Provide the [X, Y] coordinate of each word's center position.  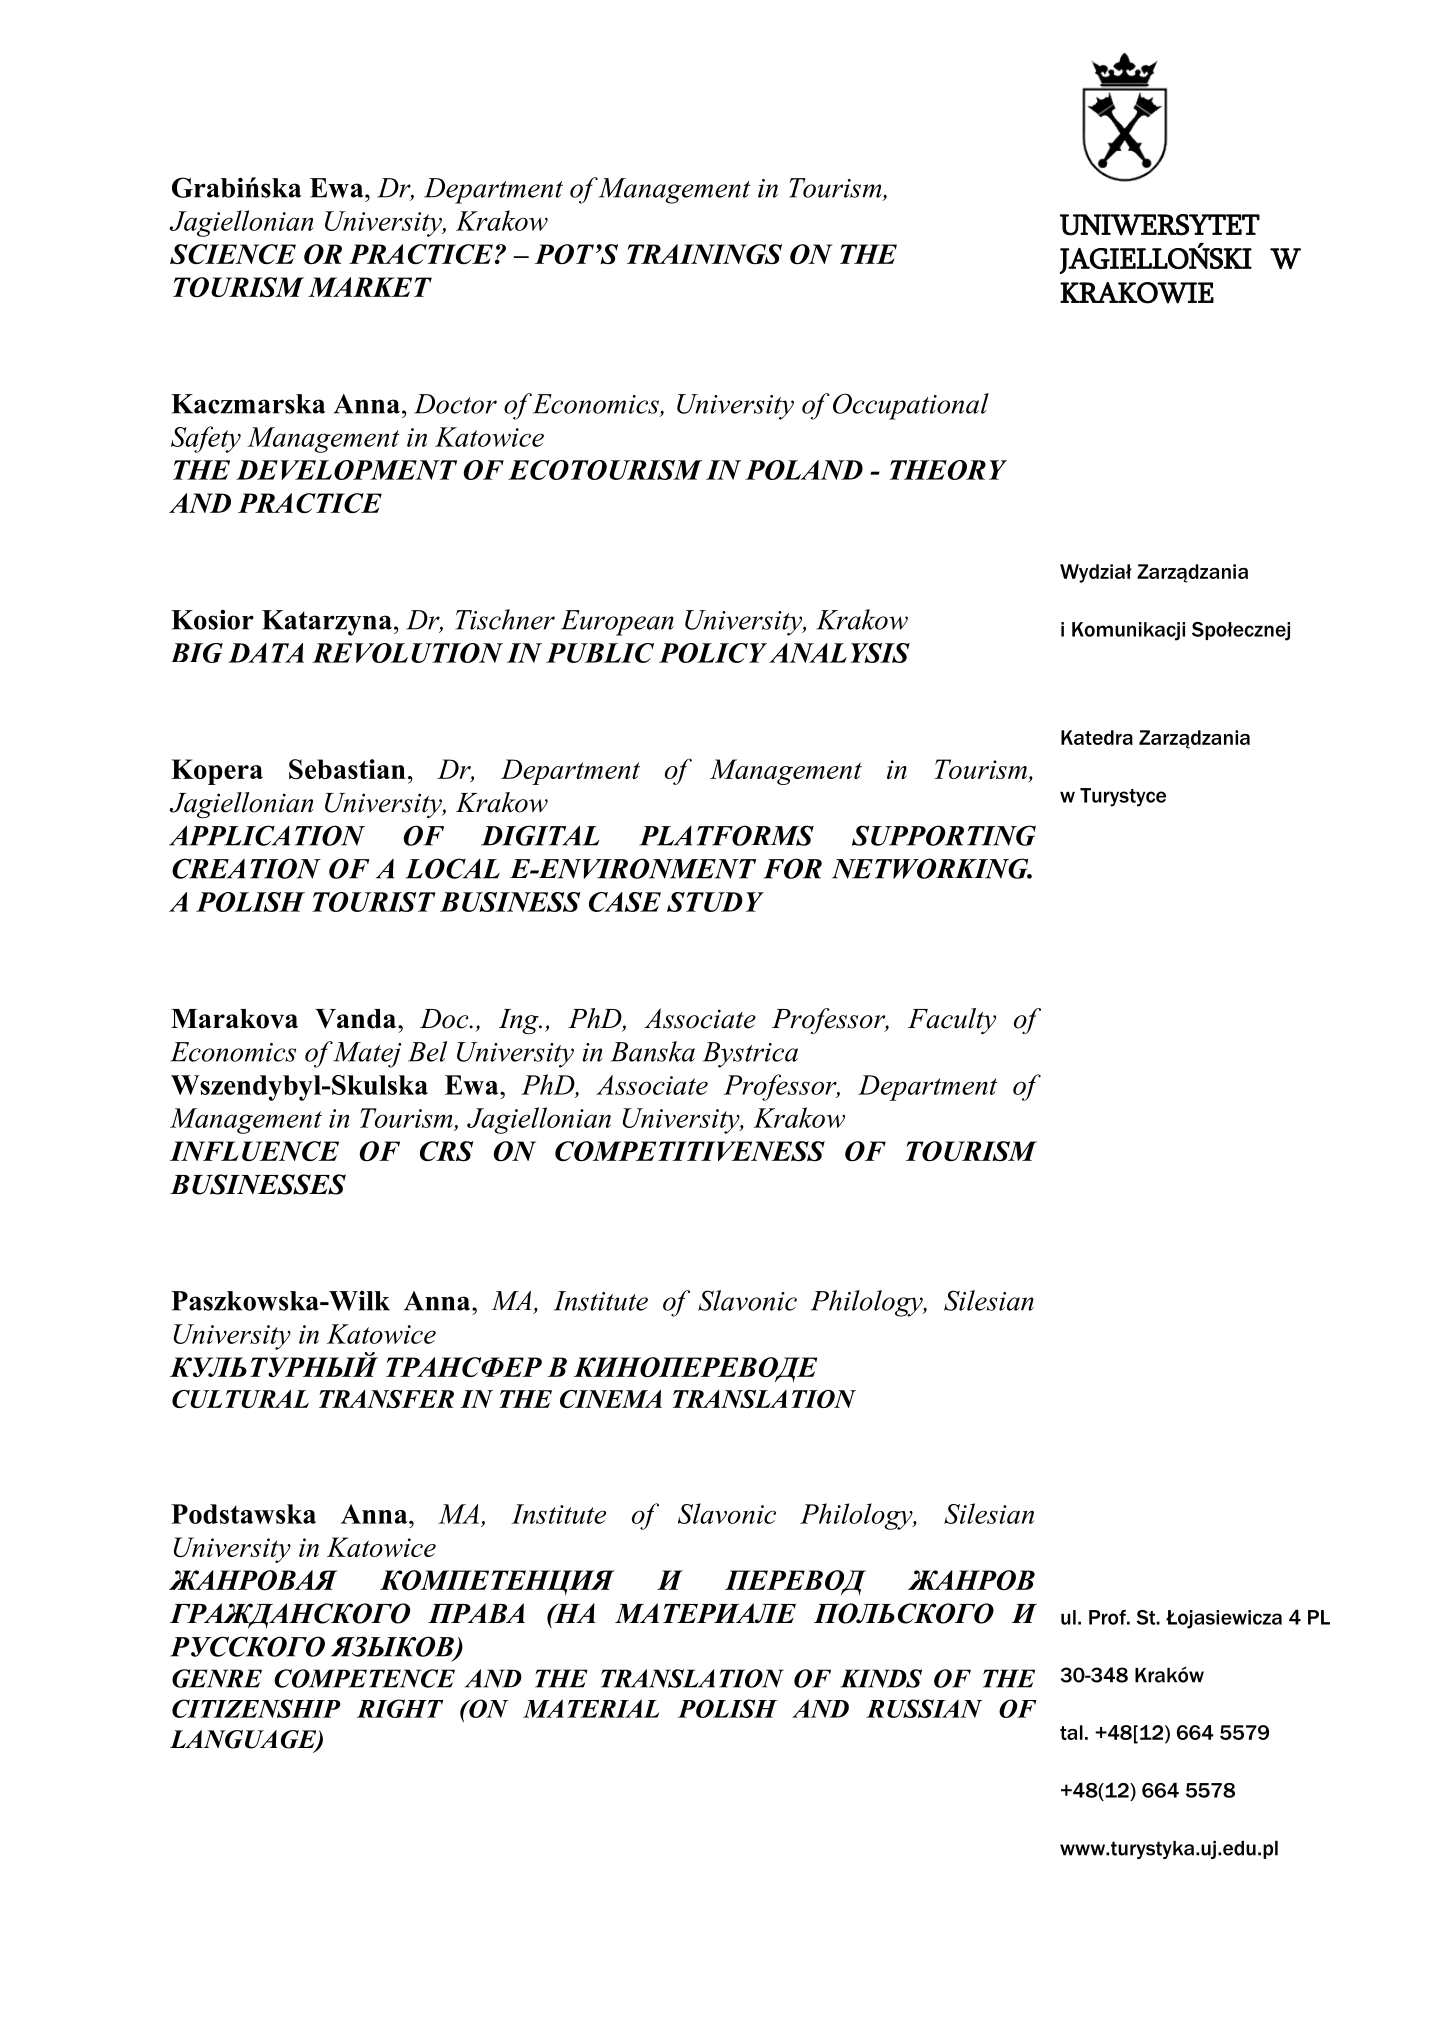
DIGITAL [540, 835]
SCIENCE [233, 254]
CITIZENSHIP [256, 1708]
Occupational [911, 406]
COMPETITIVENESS [690, 1151]
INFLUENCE [254, 1151]
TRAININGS [704, 254]
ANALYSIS [839, 653]
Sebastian [347, 769]
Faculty [952, 1021]
